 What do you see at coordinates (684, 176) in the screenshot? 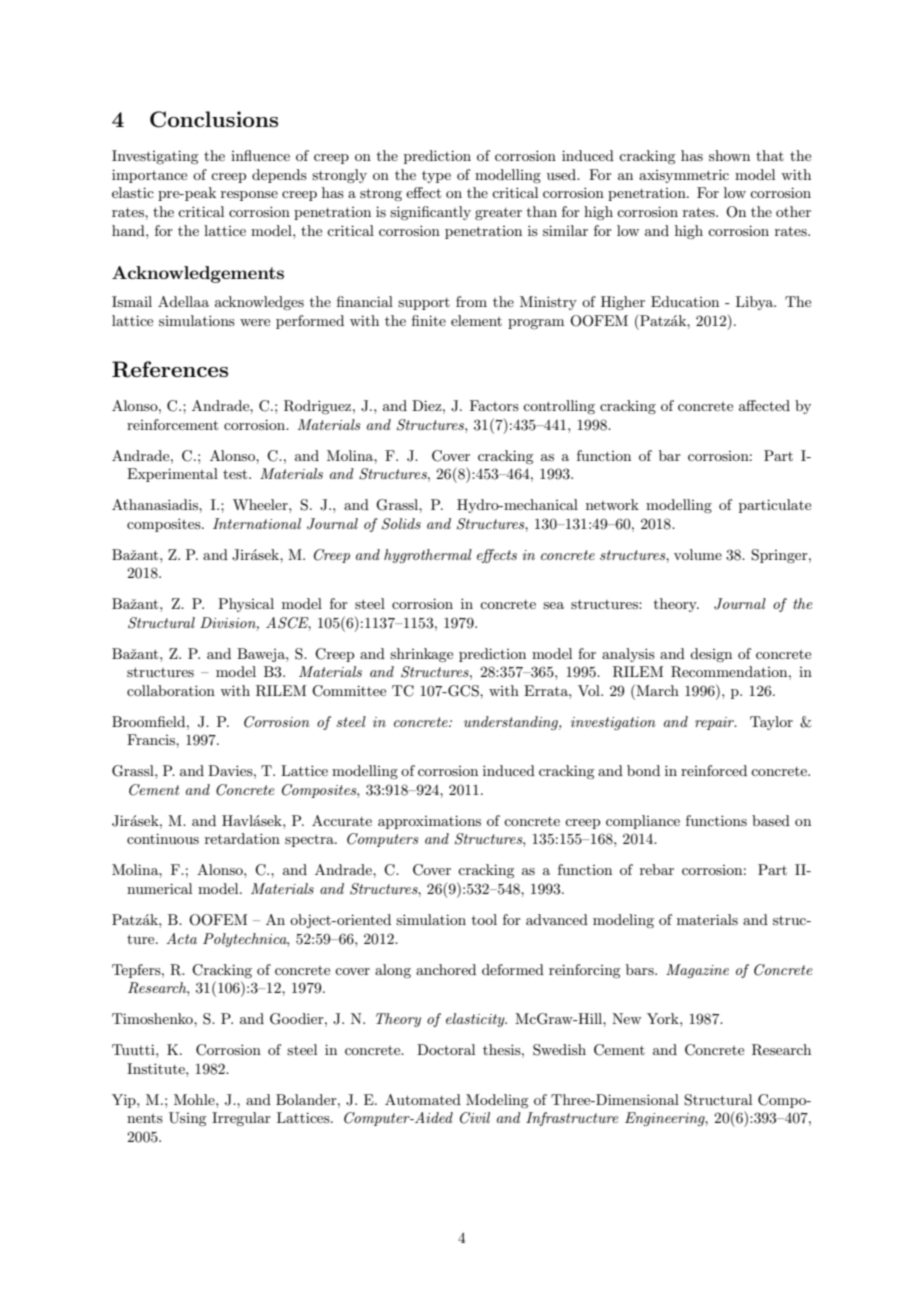
I see `axisymmetric` at bounding box center [684, 176].
